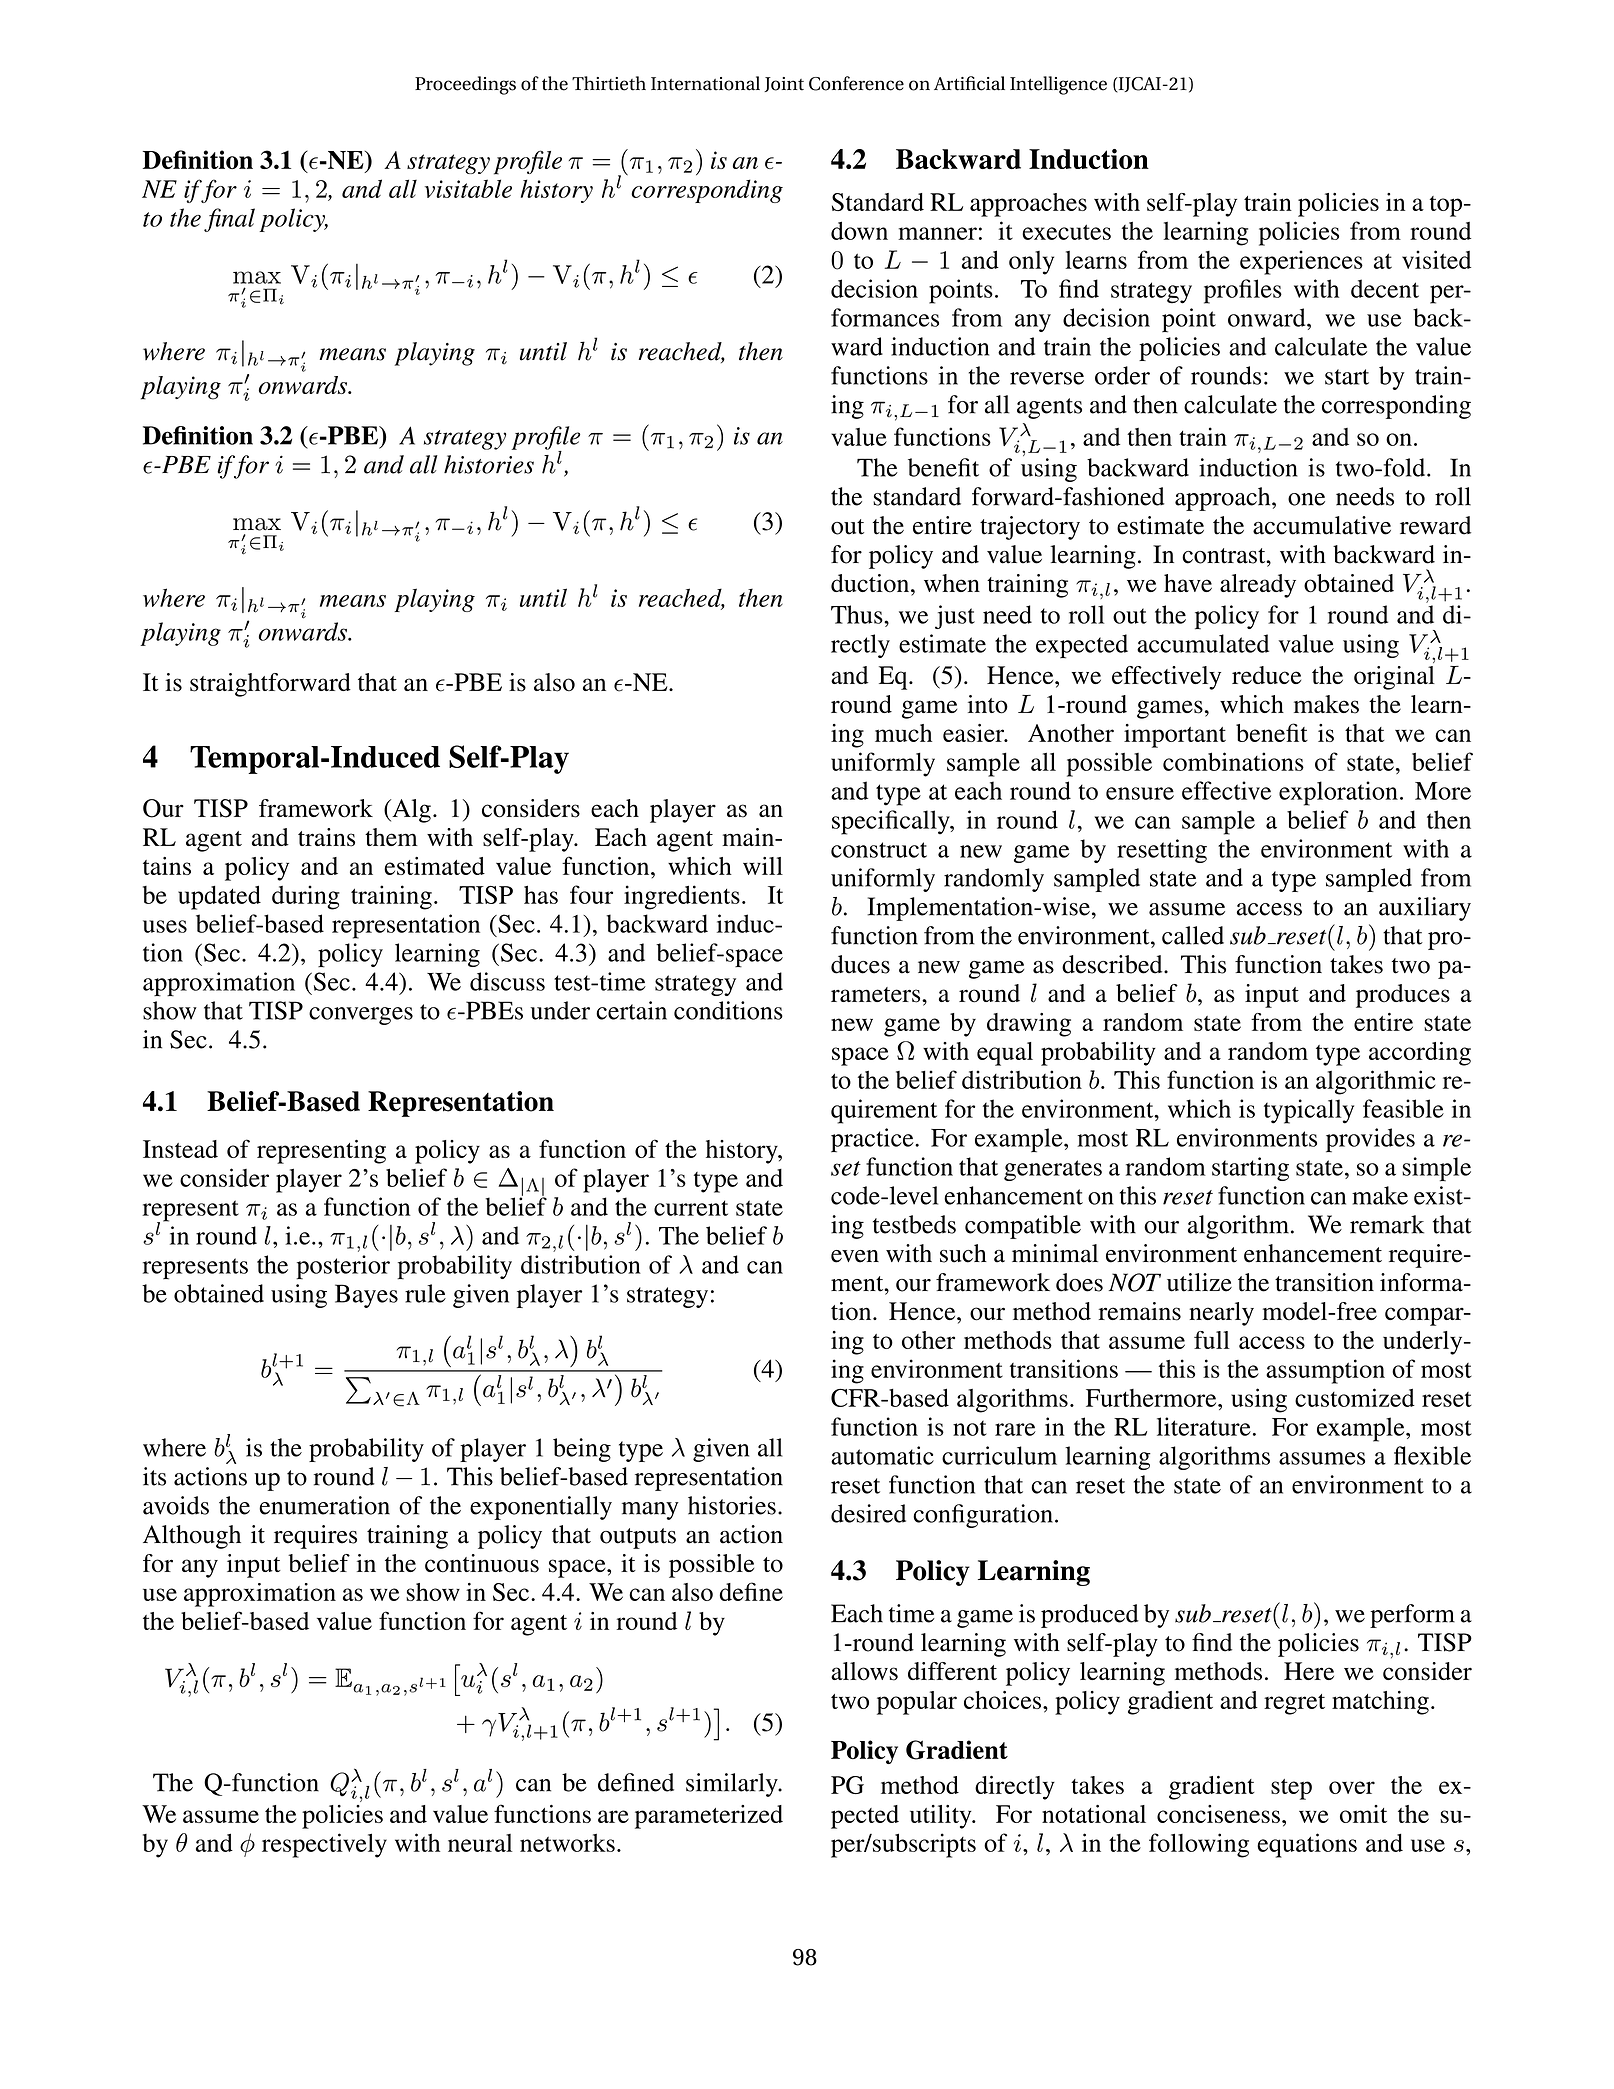 The image size is (1614, 2089). Describe the element at coordinates (784, 84) in the page. I see `Joint` at that location.
